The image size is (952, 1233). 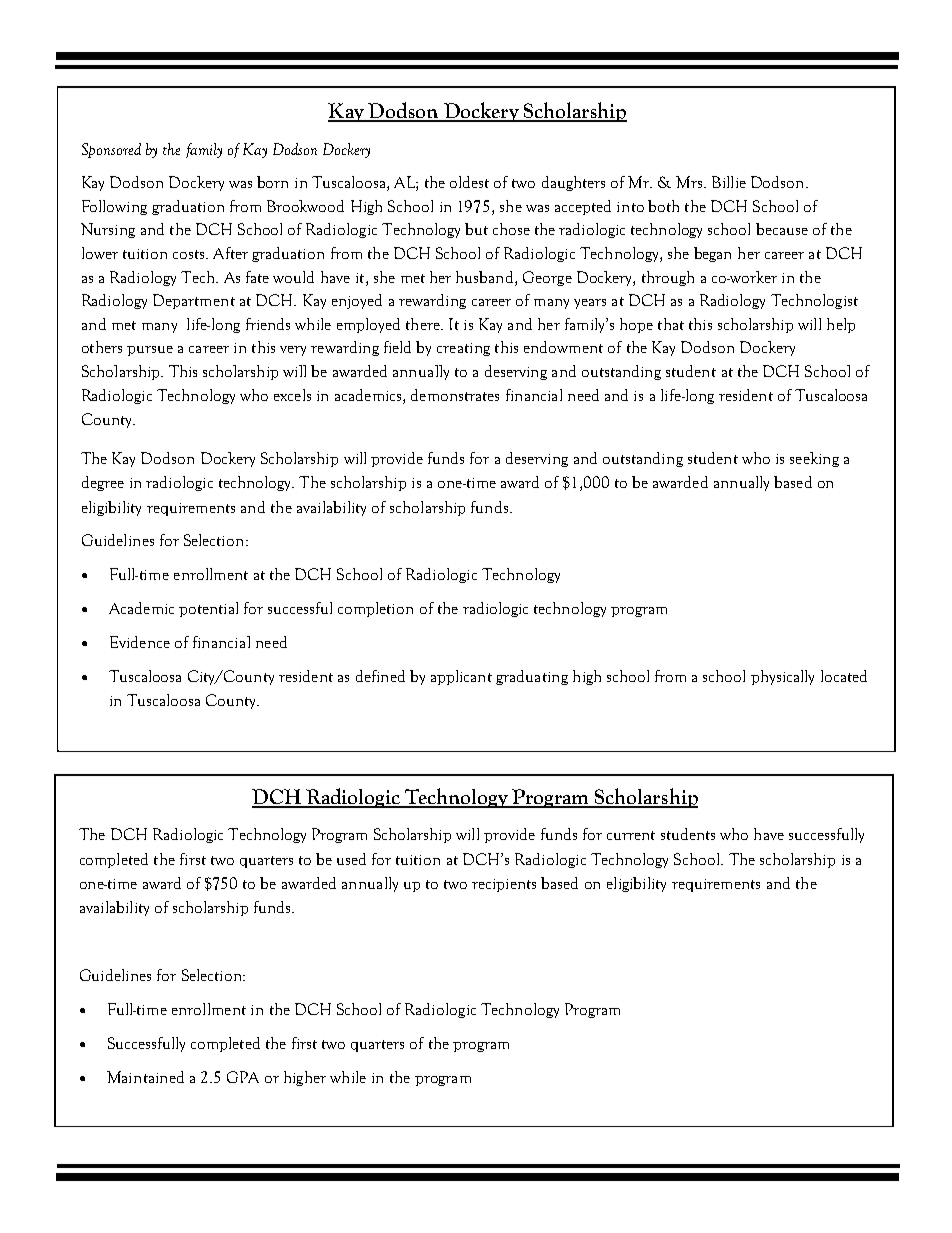 What do you see at coordinates (469, 182) in the screenshot?
I see `oldest` at bounding box center [469, 182].
